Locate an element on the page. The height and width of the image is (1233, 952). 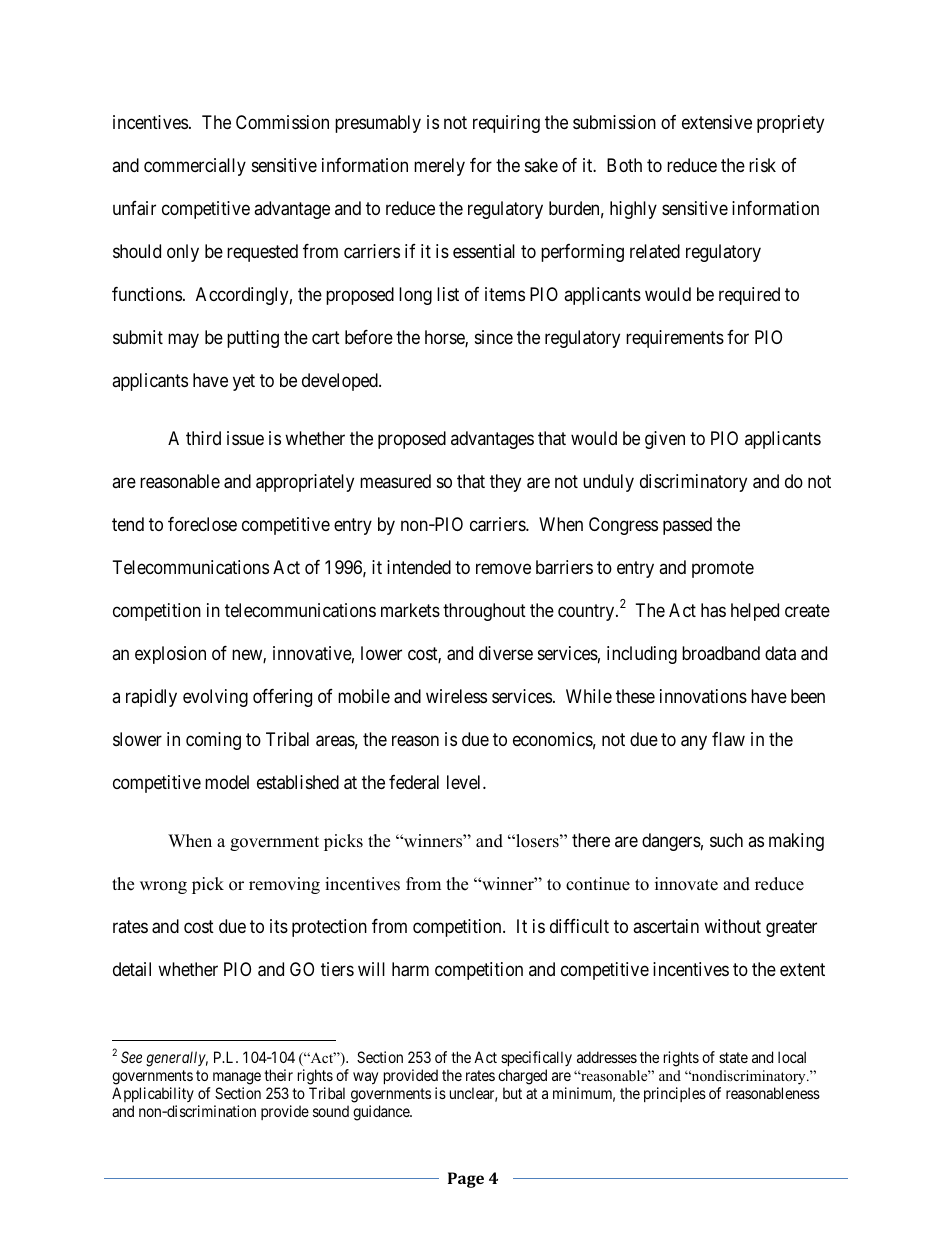
principles is located at coordinates (675, 1094).
